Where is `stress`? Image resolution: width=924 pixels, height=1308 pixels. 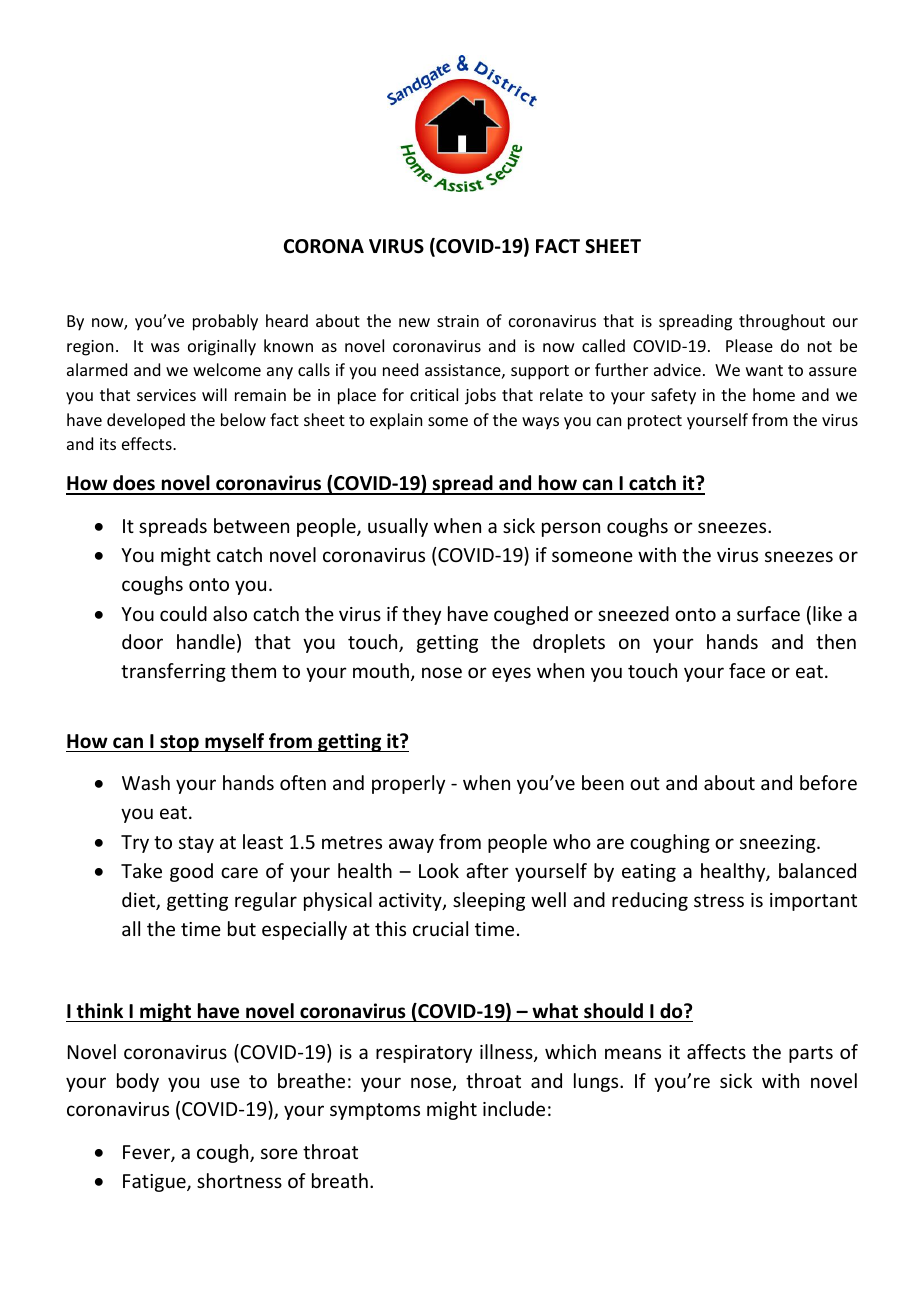
stress is located at coordinates (719, 900).
